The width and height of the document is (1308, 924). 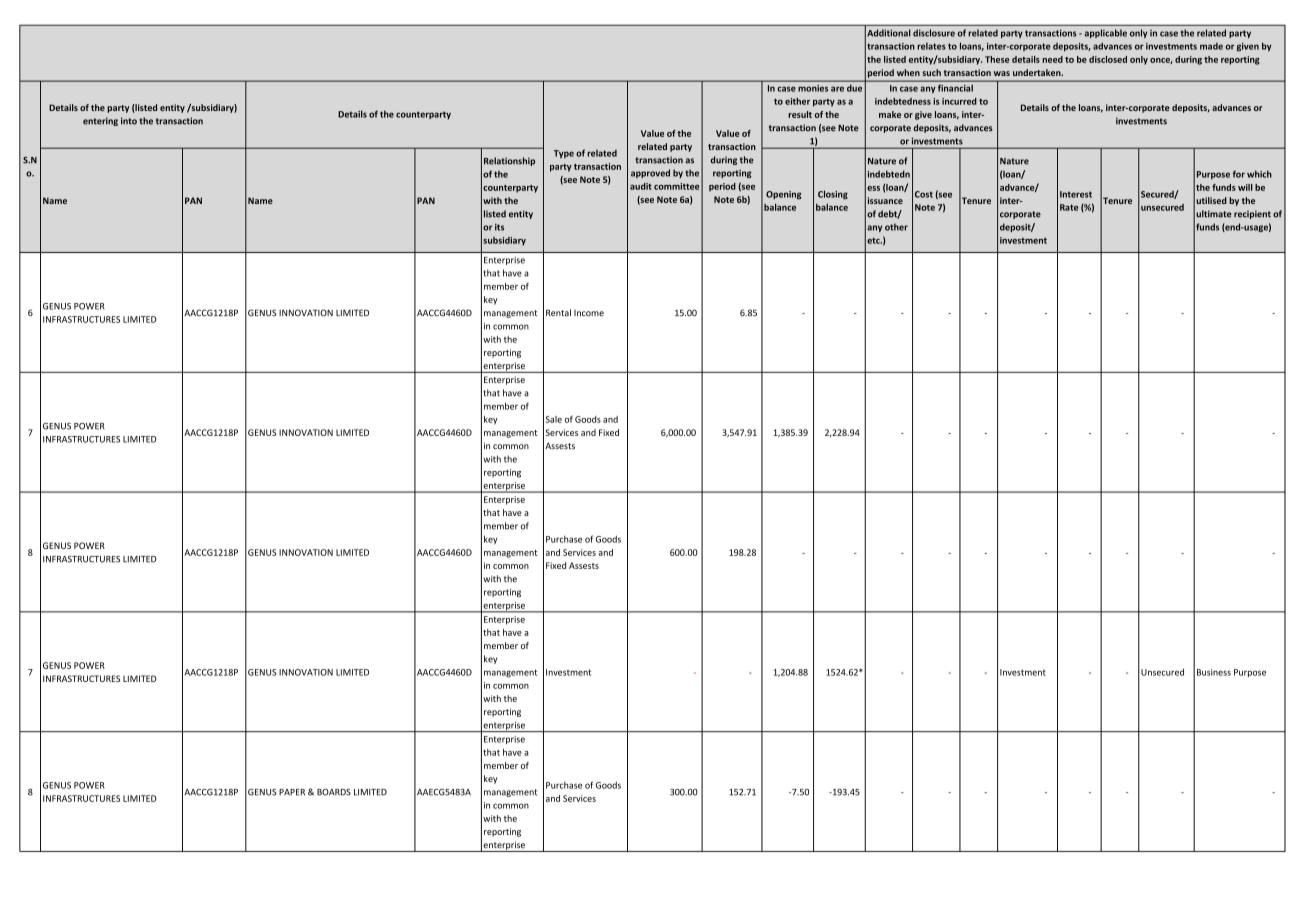 What do you see at coordinates (292, 792) in the document?
I see `PAPER` at bounding box center [292, 792].
